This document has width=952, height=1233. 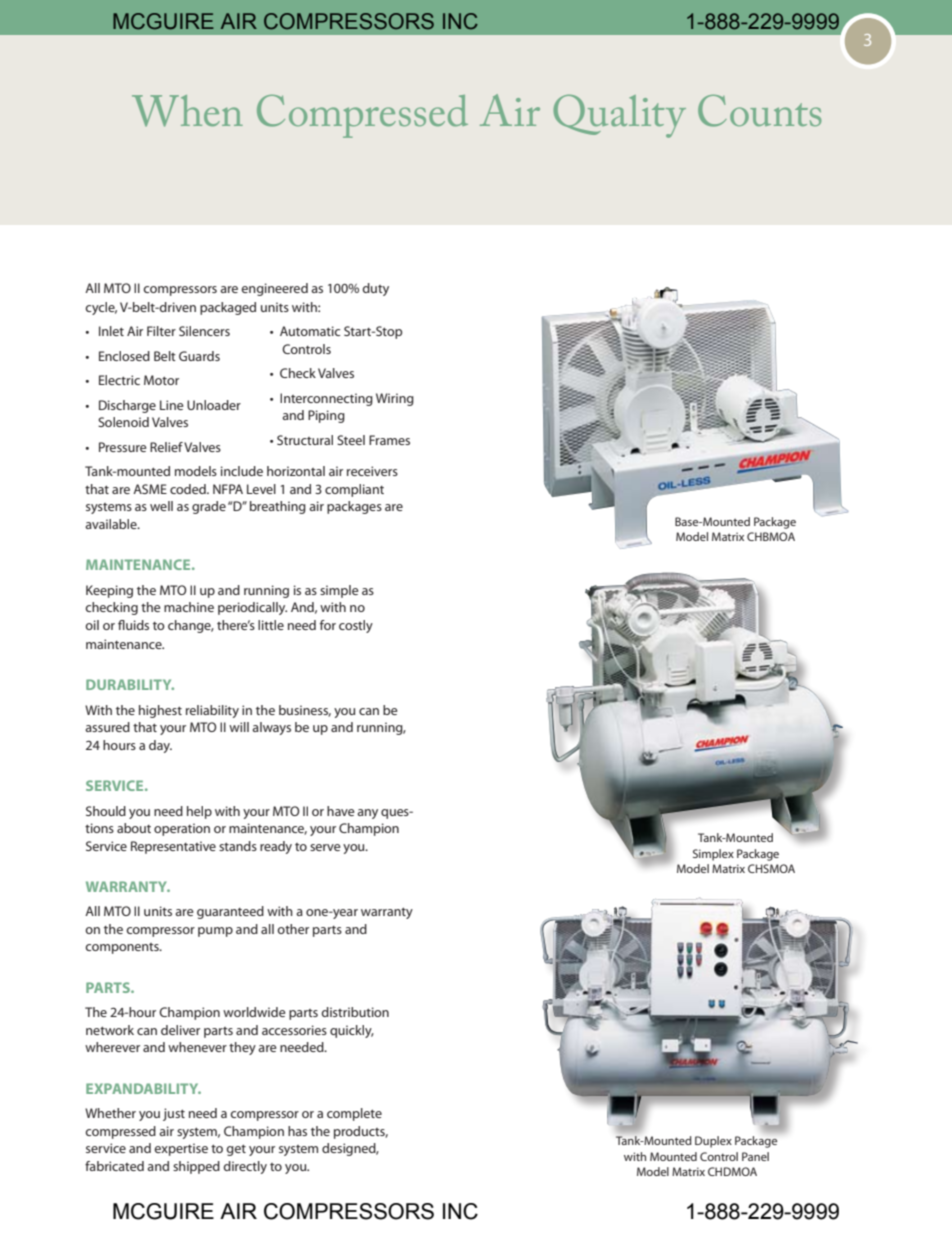 What do you see at coordinates (133, 625) in the document?
I see `fluids` at bounding box center [133, 625].
